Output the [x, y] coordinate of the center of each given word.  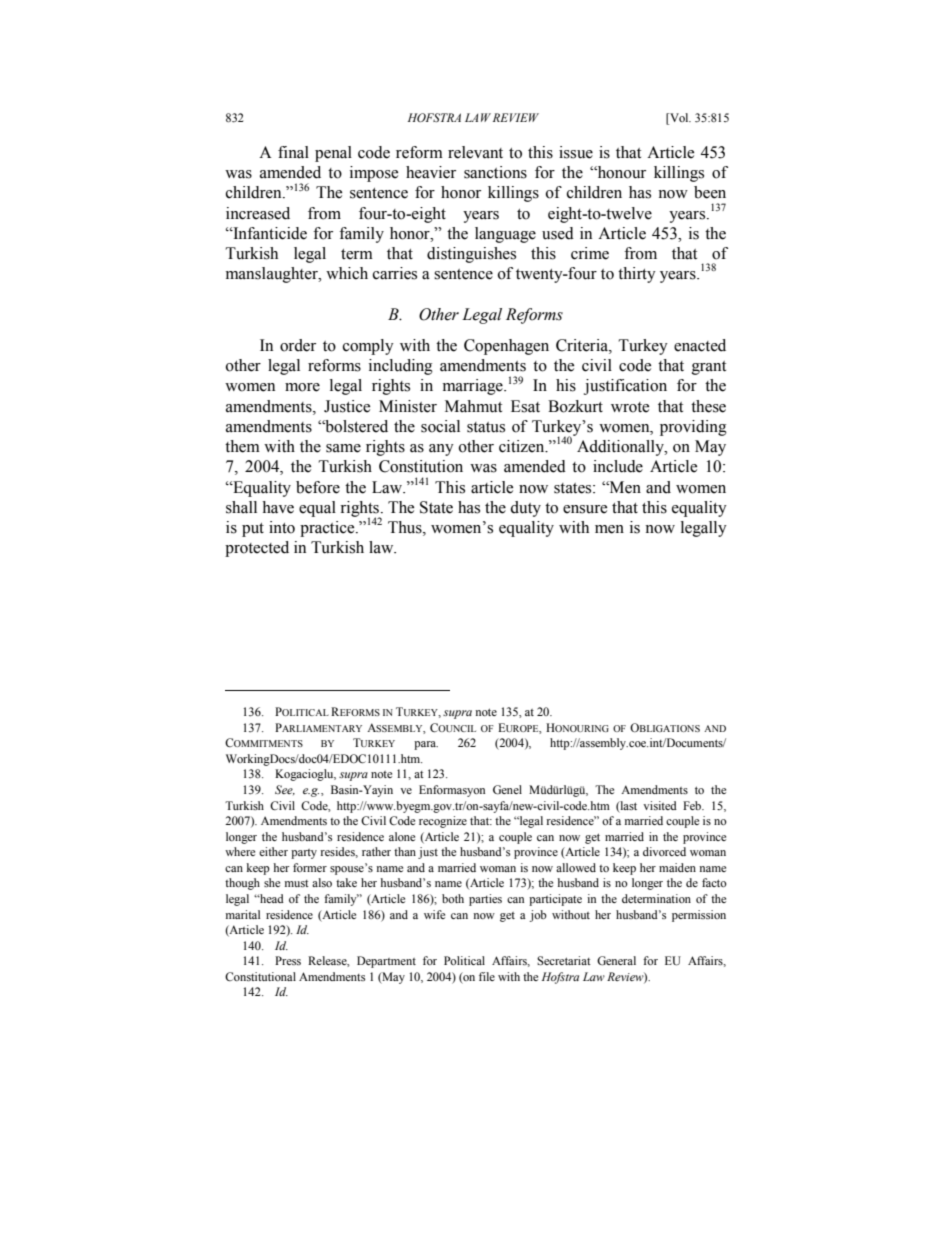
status [486, 427]
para [426, 745]
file [487, 976]
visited [660, 805]
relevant [475, 152]
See [285, 790]
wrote [630, 407]
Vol [679, 119]
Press [288, 960]
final [293, 152]
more [302, 387]
